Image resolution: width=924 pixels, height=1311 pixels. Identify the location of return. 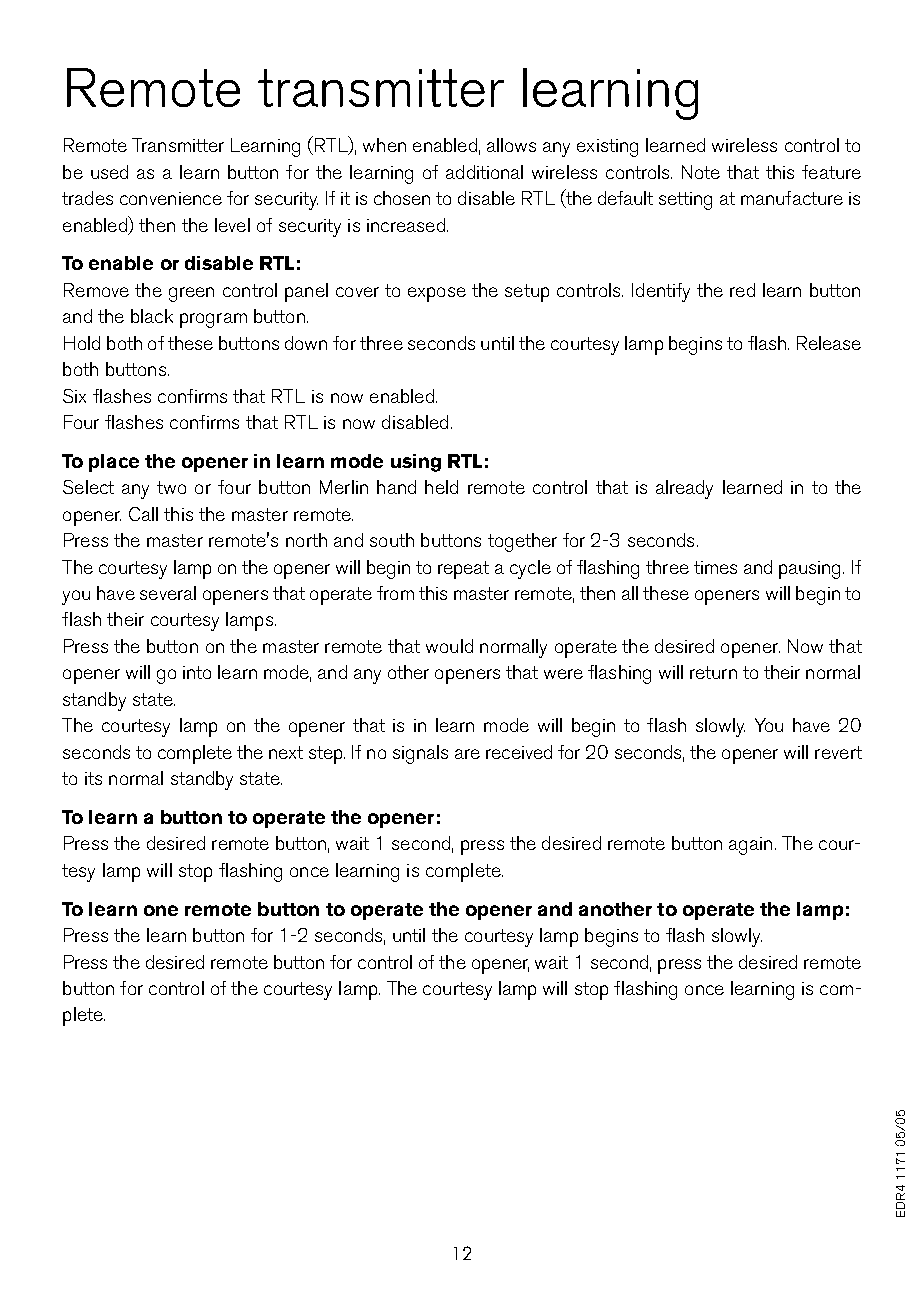
(713, 672).
